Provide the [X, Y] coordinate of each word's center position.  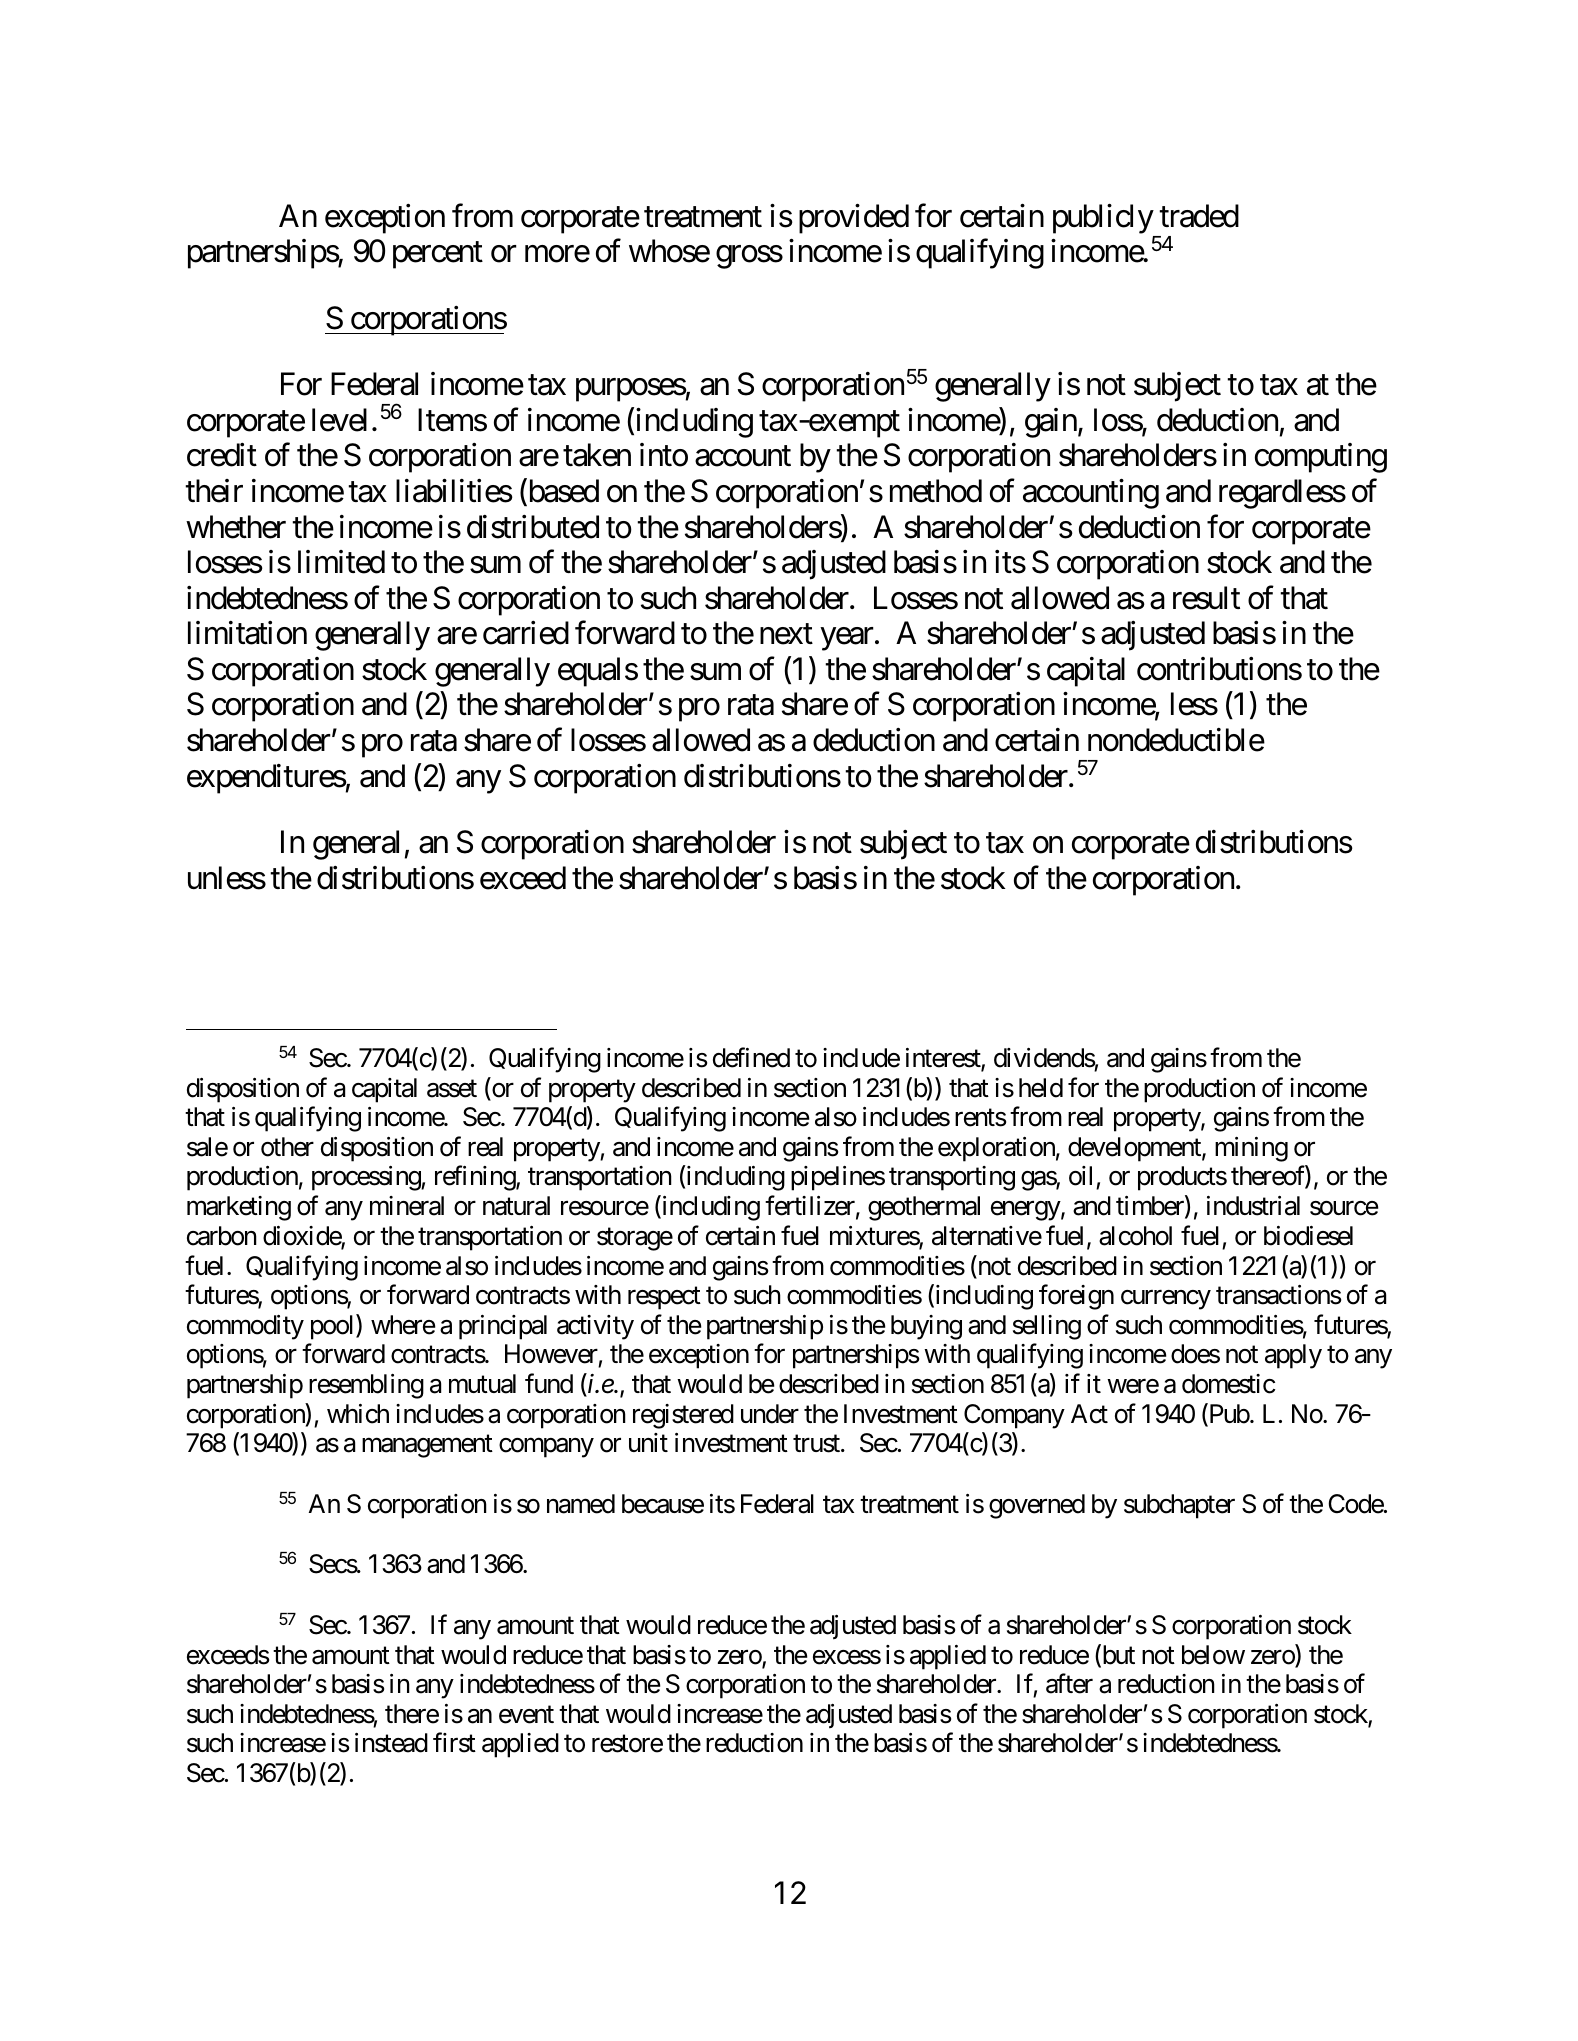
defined [751, 1058]
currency [1166, 1300]
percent [438, 255]
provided [854, 219]
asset [452, 1089]
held [1041, 1088]
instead [391, 1743]
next [786, 634]
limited [341, 562]
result [1206, 598]
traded [1199, 216]
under [770, 1414]
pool [334, 1327]
